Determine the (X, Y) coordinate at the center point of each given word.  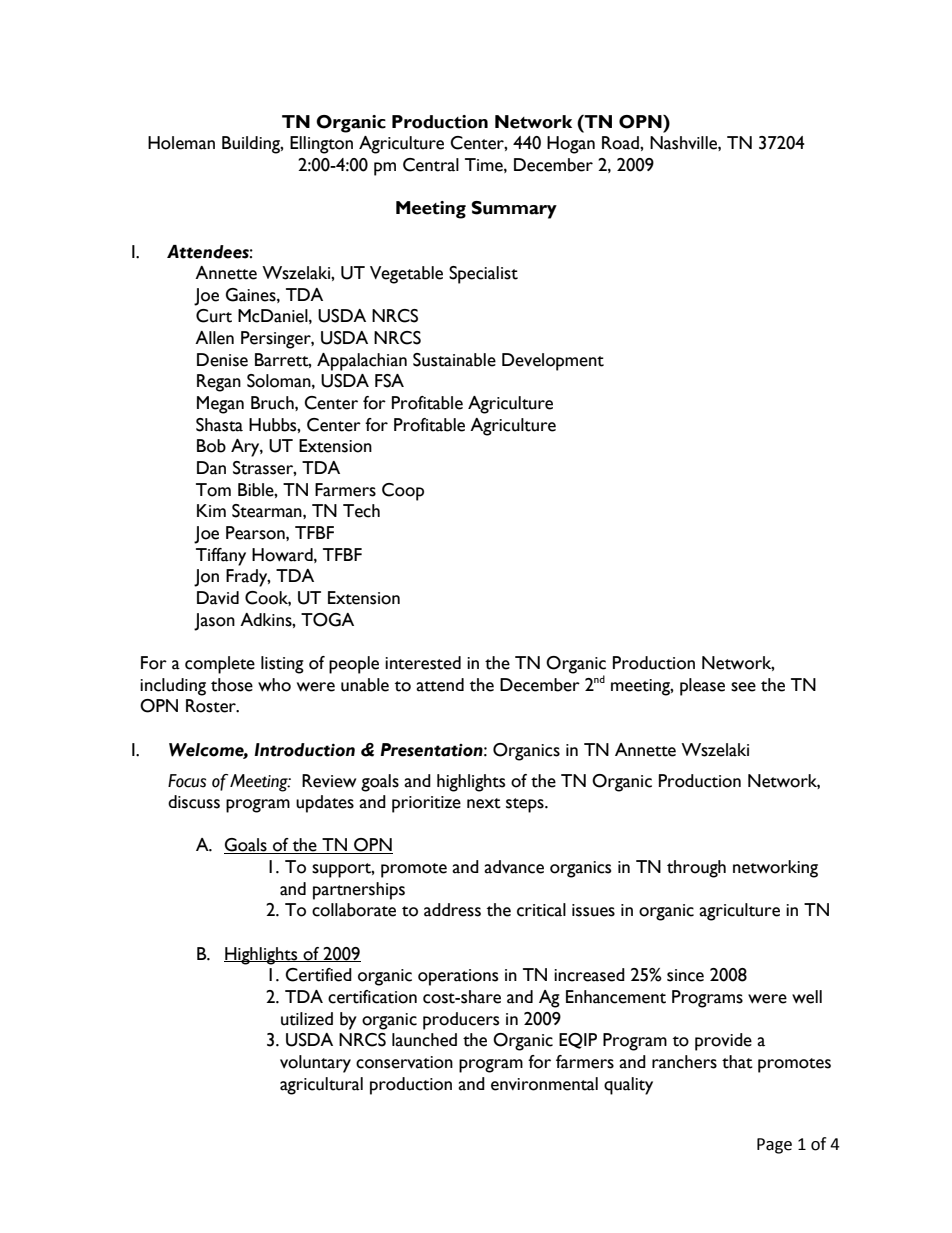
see (743, 687)
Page (774, 1146)
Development (553, 362)
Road (621, 143)
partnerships (359, 891)
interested (423, 663)
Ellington (321, 145)
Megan (220, 405)
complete (220, 665)
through (696, 869)
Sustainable (454, 360)
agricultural (321, 1086)
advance (514, 867)
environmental (544, 1084)
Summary (514, 210)
